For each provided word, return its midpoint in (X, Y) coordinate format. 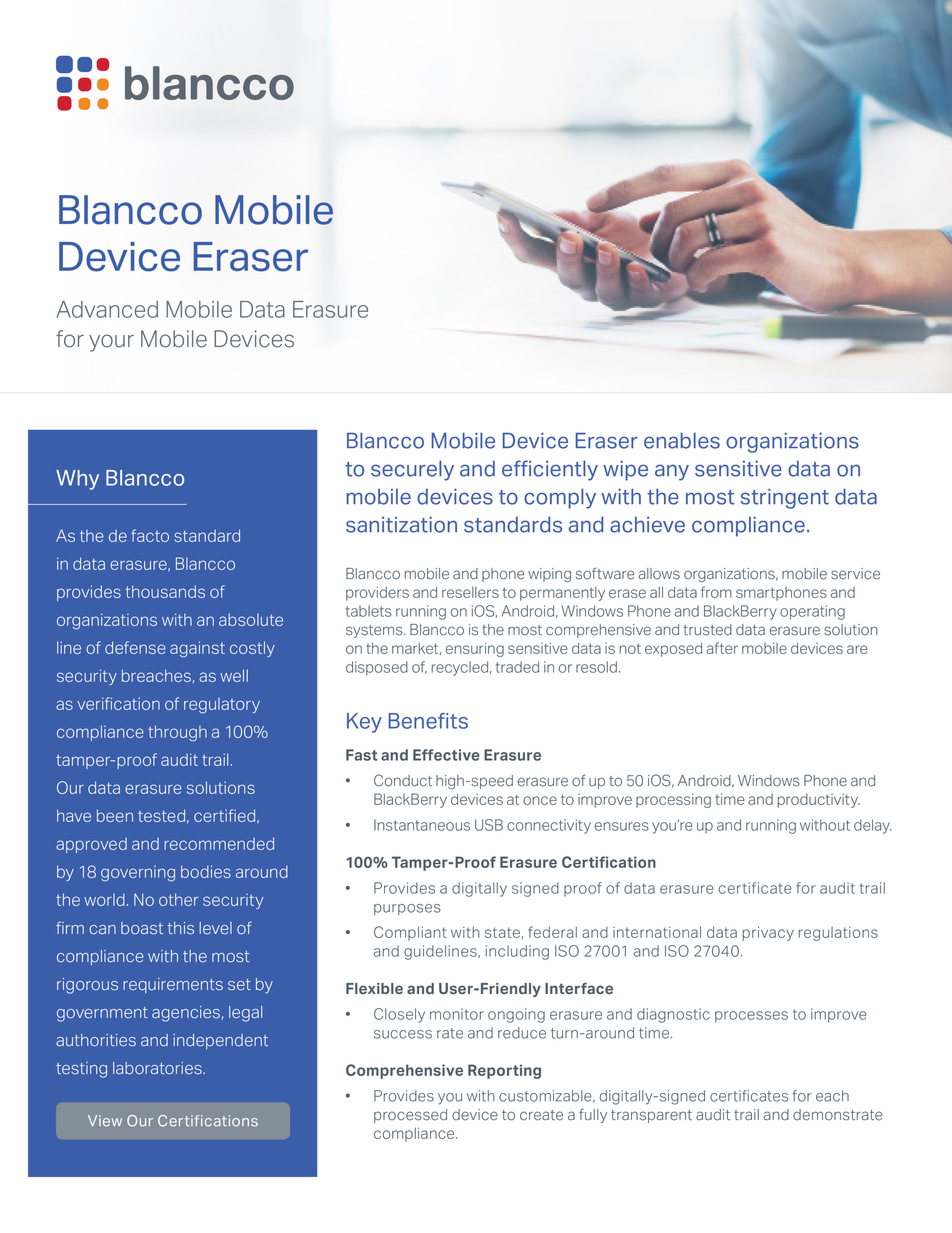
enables (682, 440)
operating (812, 612)
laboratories (158, 1068)
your (111, 343)
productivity (819, 801)
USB (489, 825)
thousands (165, 591)
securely (412, 470)
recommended (219, 843)
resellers (470, 592)
